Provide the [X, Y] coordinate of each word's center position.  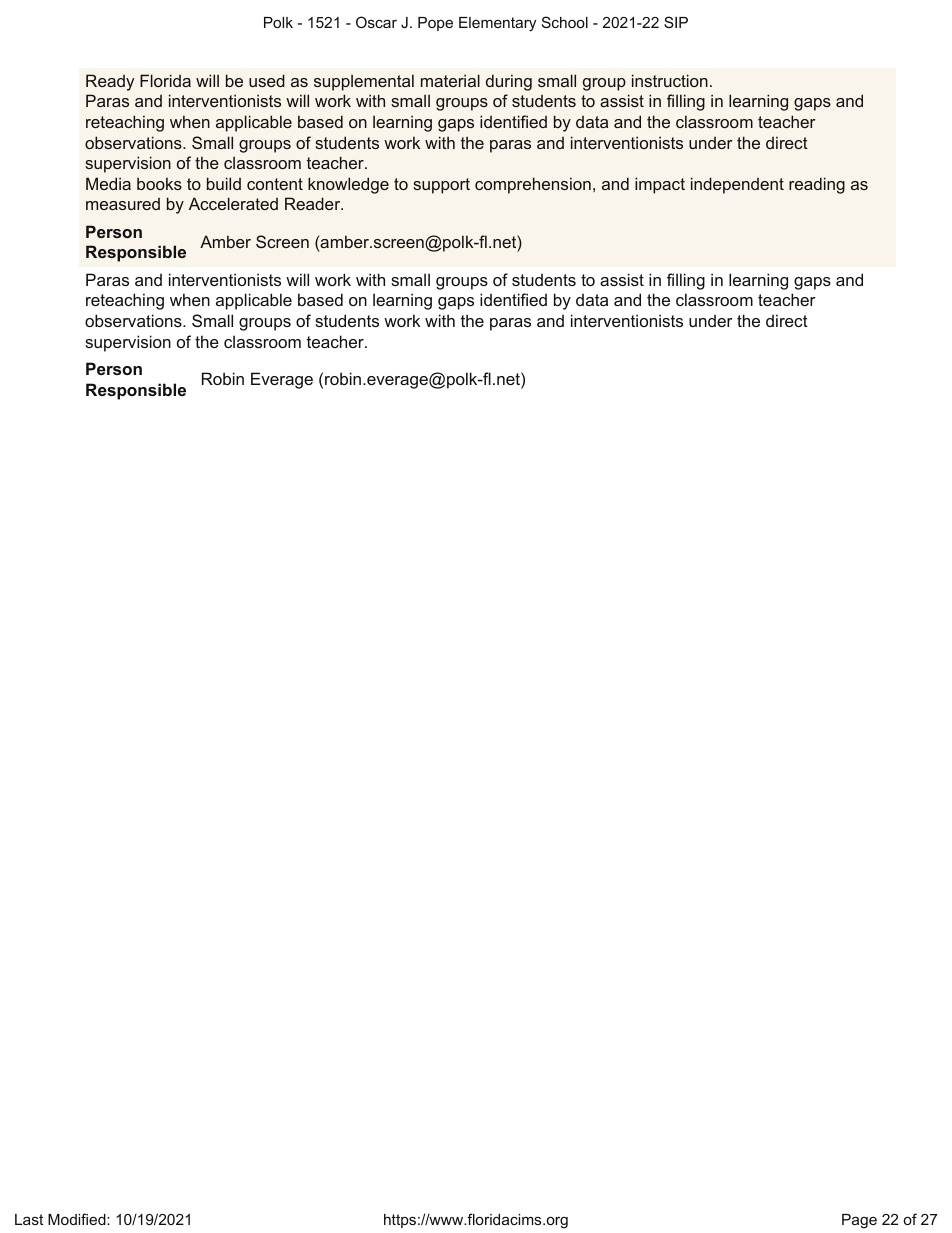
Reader [314, 203]
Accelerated [233, 203]
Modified [78, 1219]
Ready [110, 82]
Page [859, 1221]
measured [123, 204]
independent [737, 185]
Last [29, 1219]
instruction [670, 80]
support [441, 186]
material [450, 80]
